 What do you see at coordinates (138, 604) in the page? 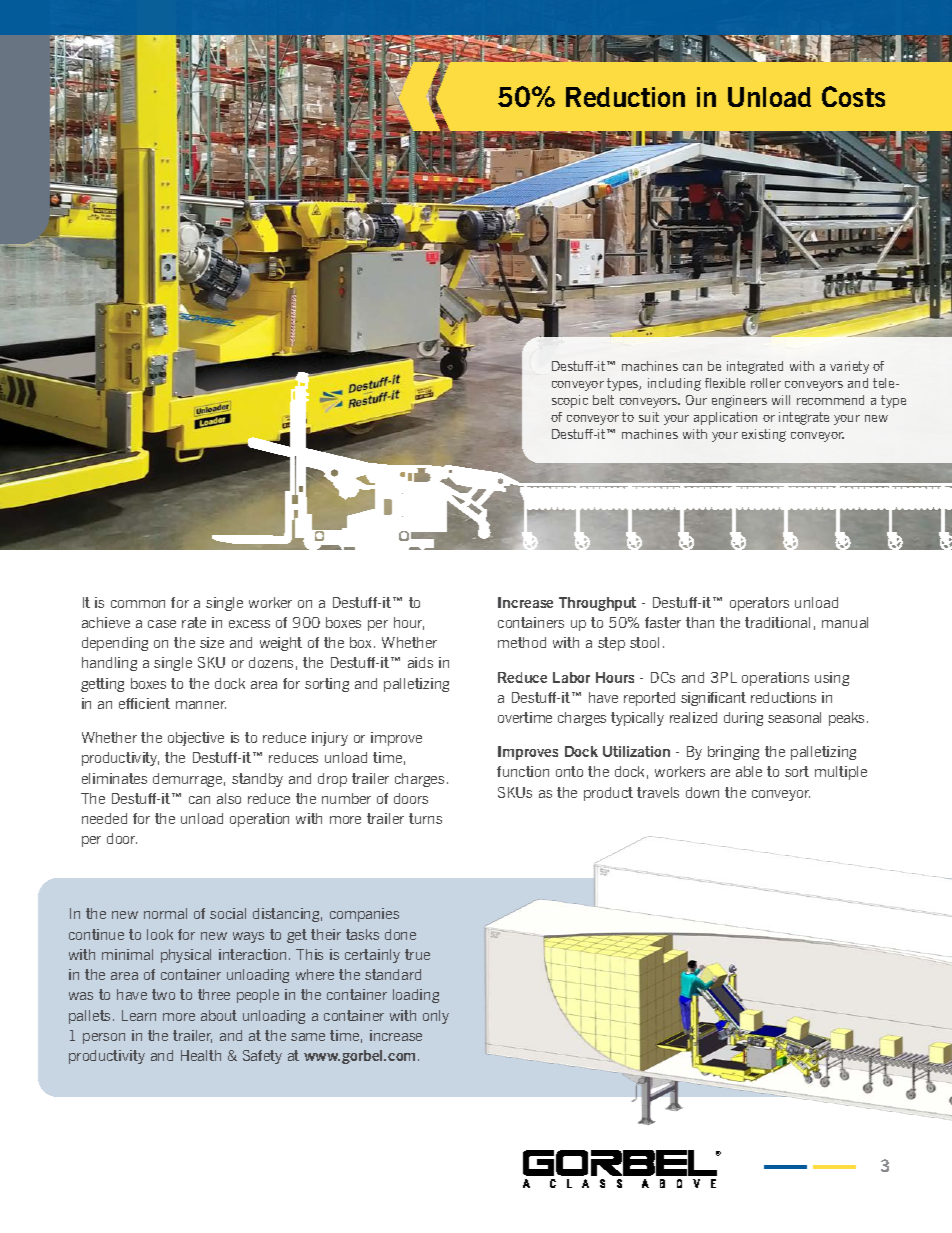
I see `common` at bounding box center [138, 604].
